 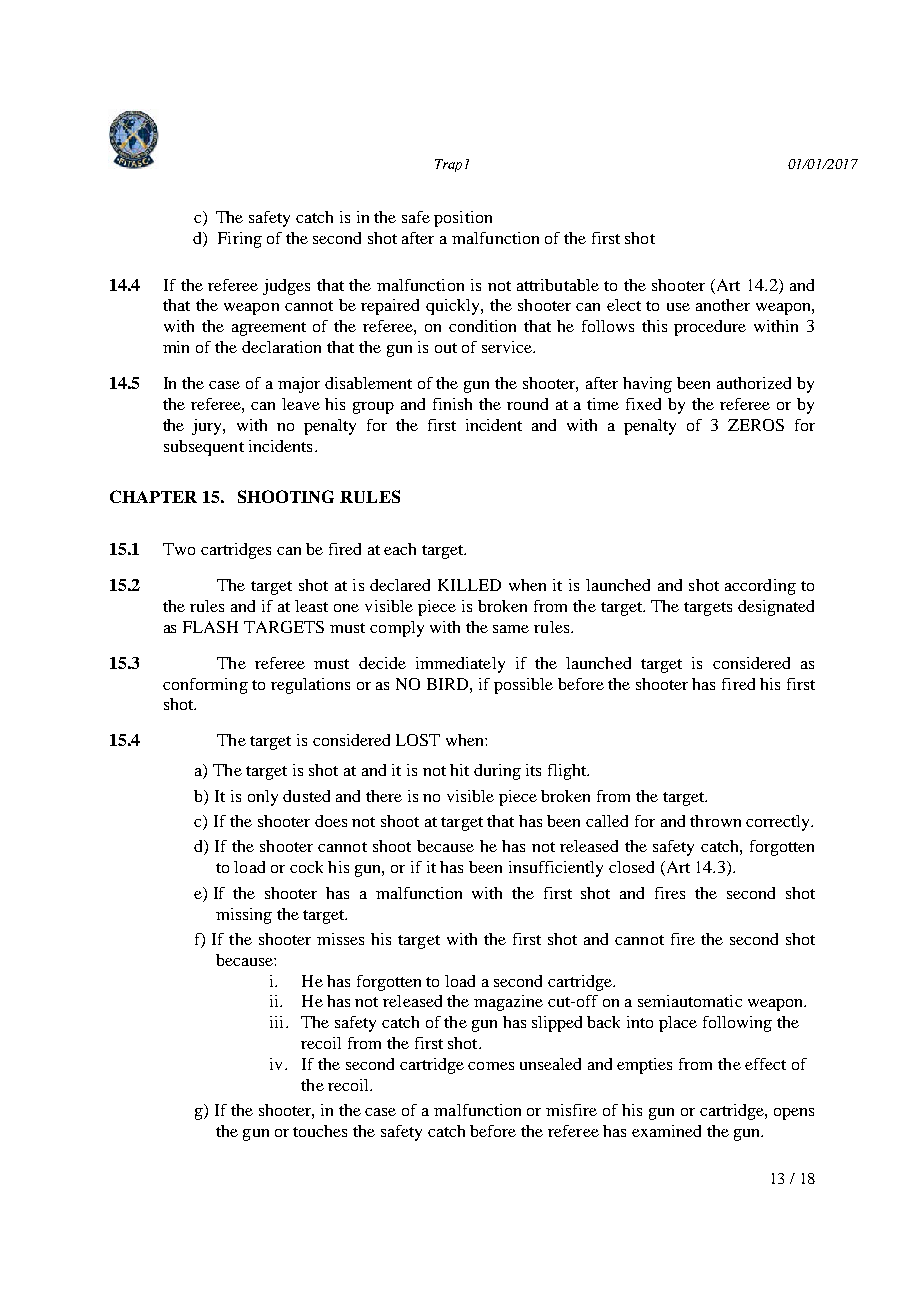 I want to click on position, so click(x=463, y=219).
